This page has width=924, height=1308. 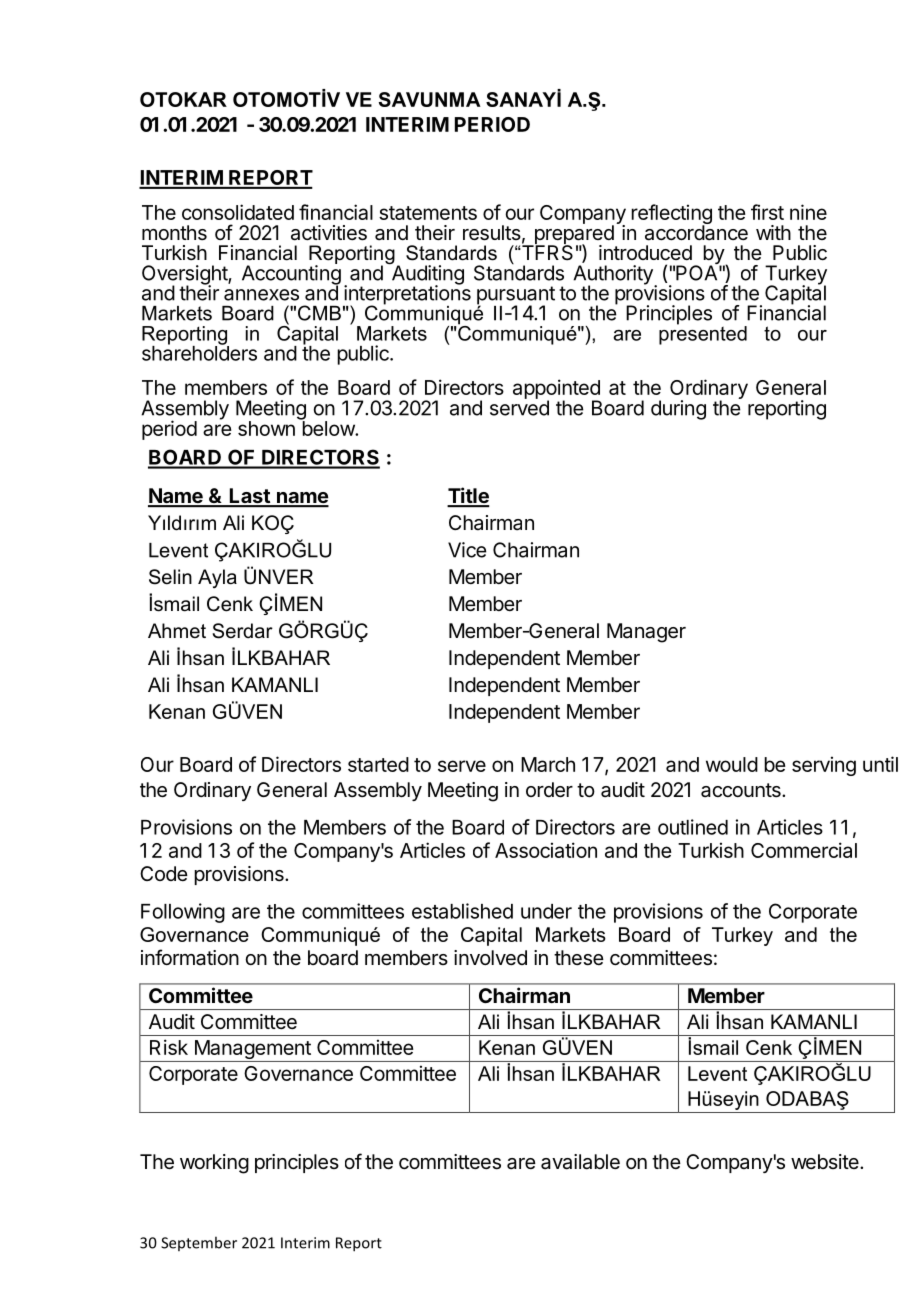 What do you see at coordinates (824, 766) in the page?
I see `serving` at bounding box center [824, 766].
